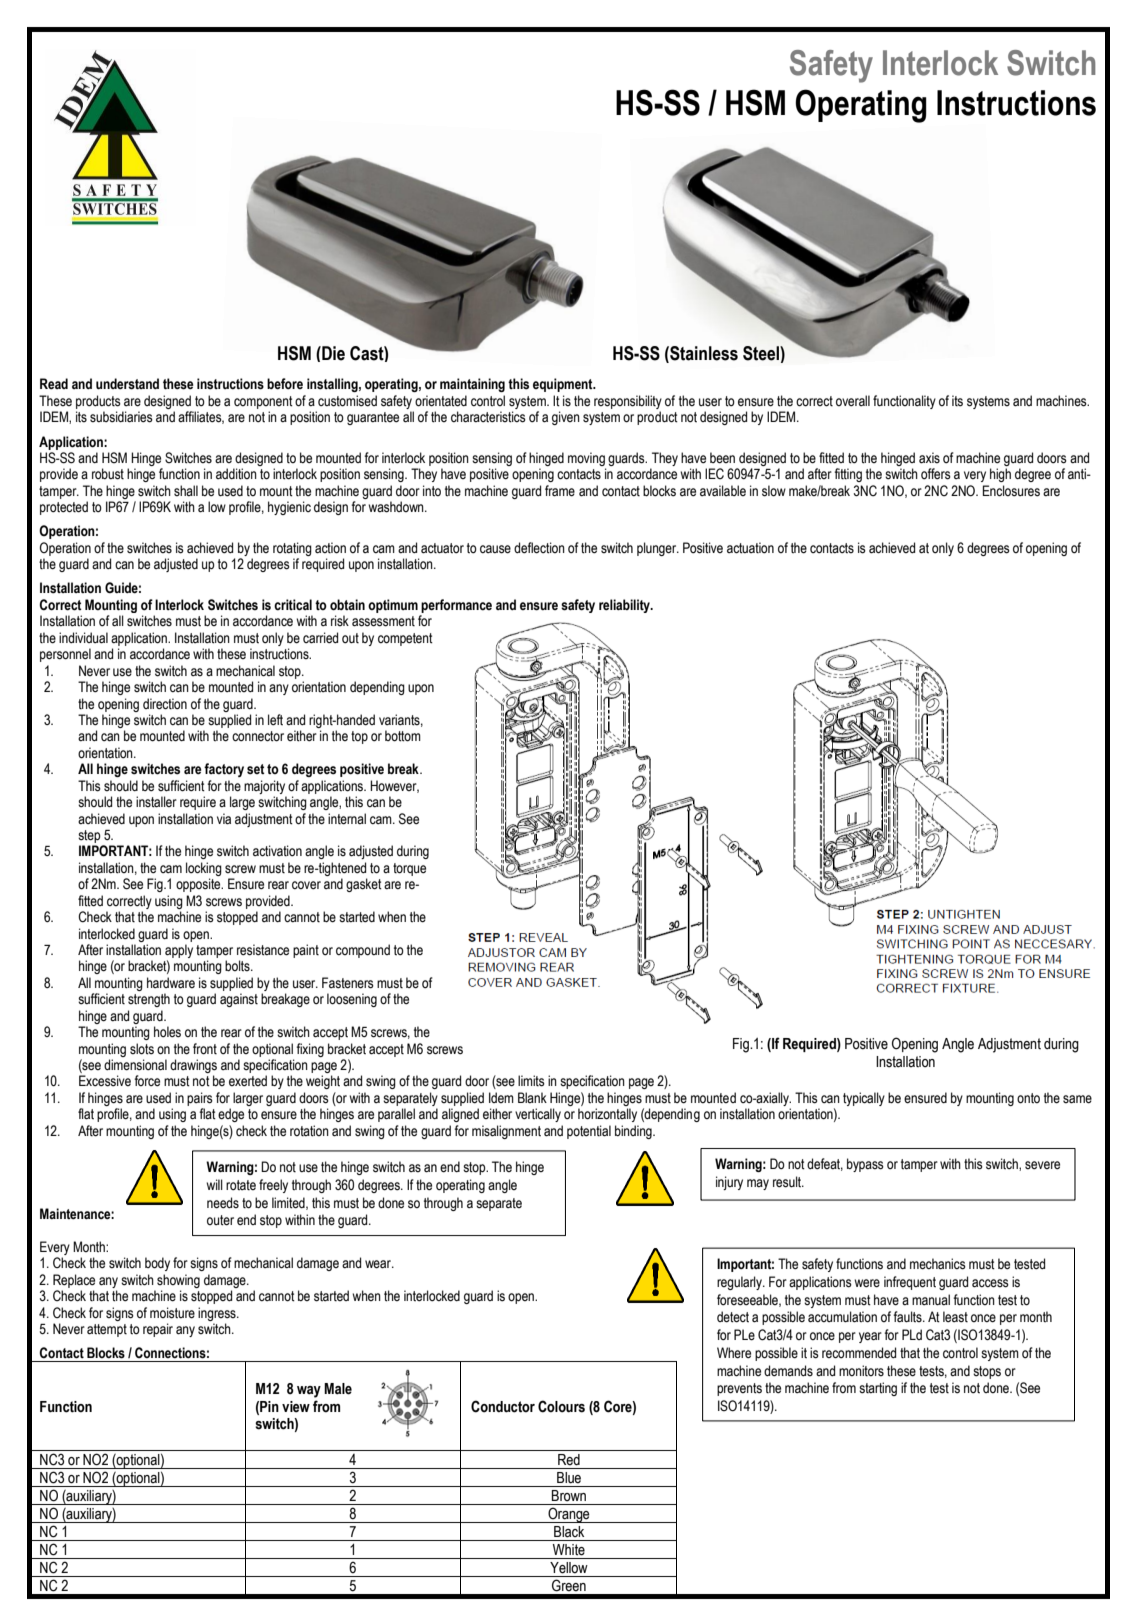  I want to click on reliability, so click(625, 606).
